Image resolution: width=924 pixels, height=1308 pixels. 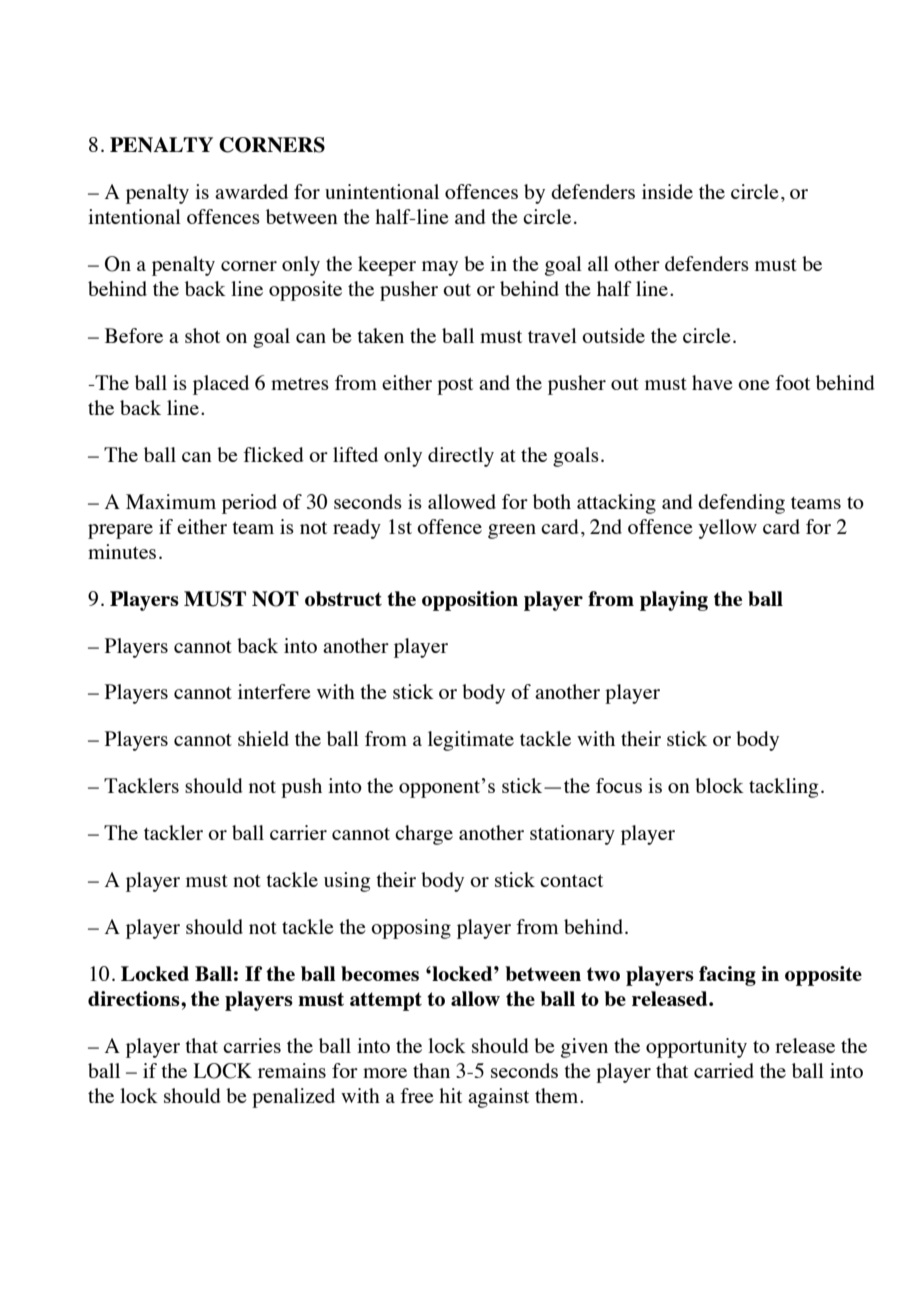 I want to click on Maximum, so click(x=171, y=501).
